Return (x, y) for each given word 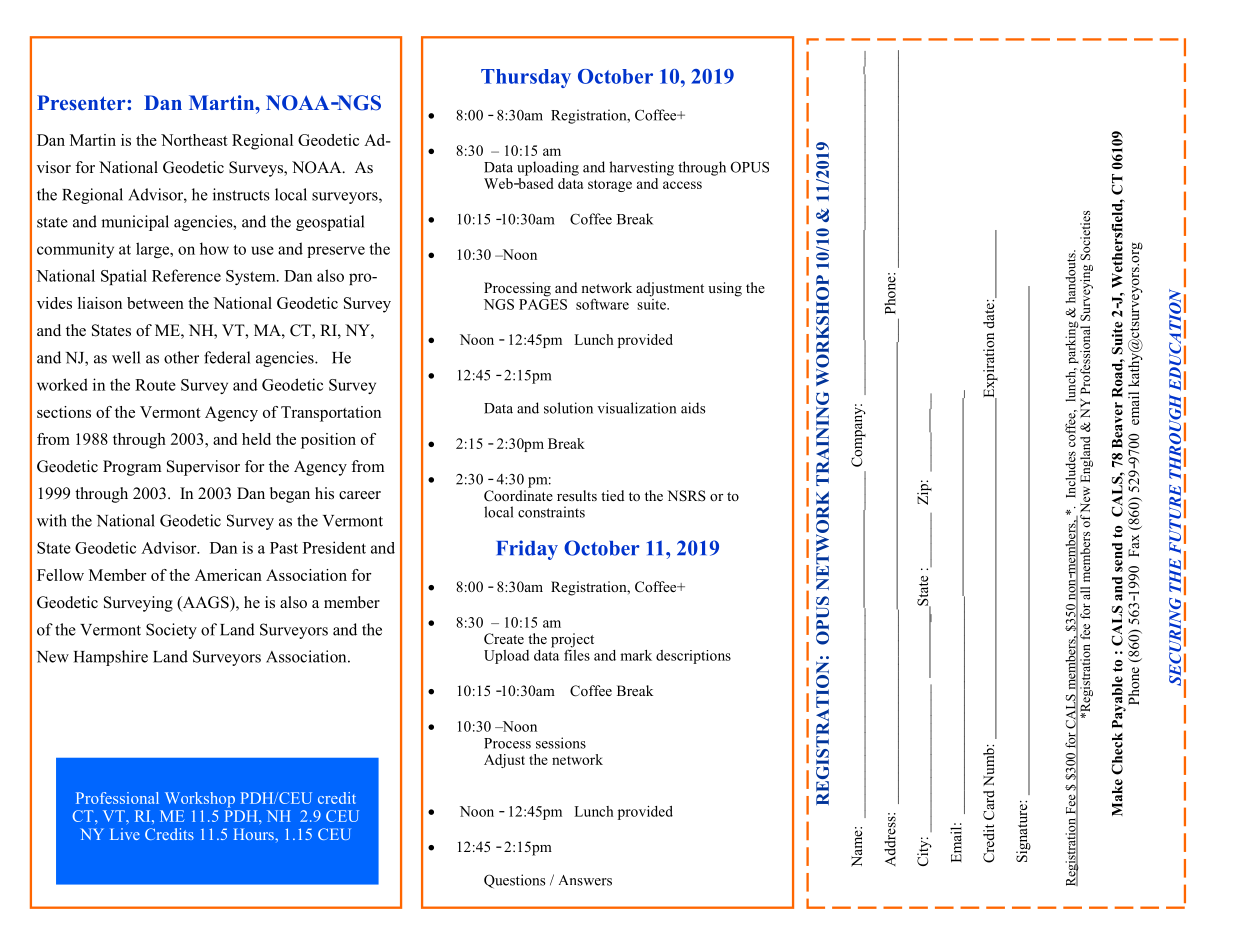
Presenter (82, 102)
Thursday (526, 78)
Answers (585, 880)
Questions (514, 881)
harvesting (641, 168)
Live (125, 834)
